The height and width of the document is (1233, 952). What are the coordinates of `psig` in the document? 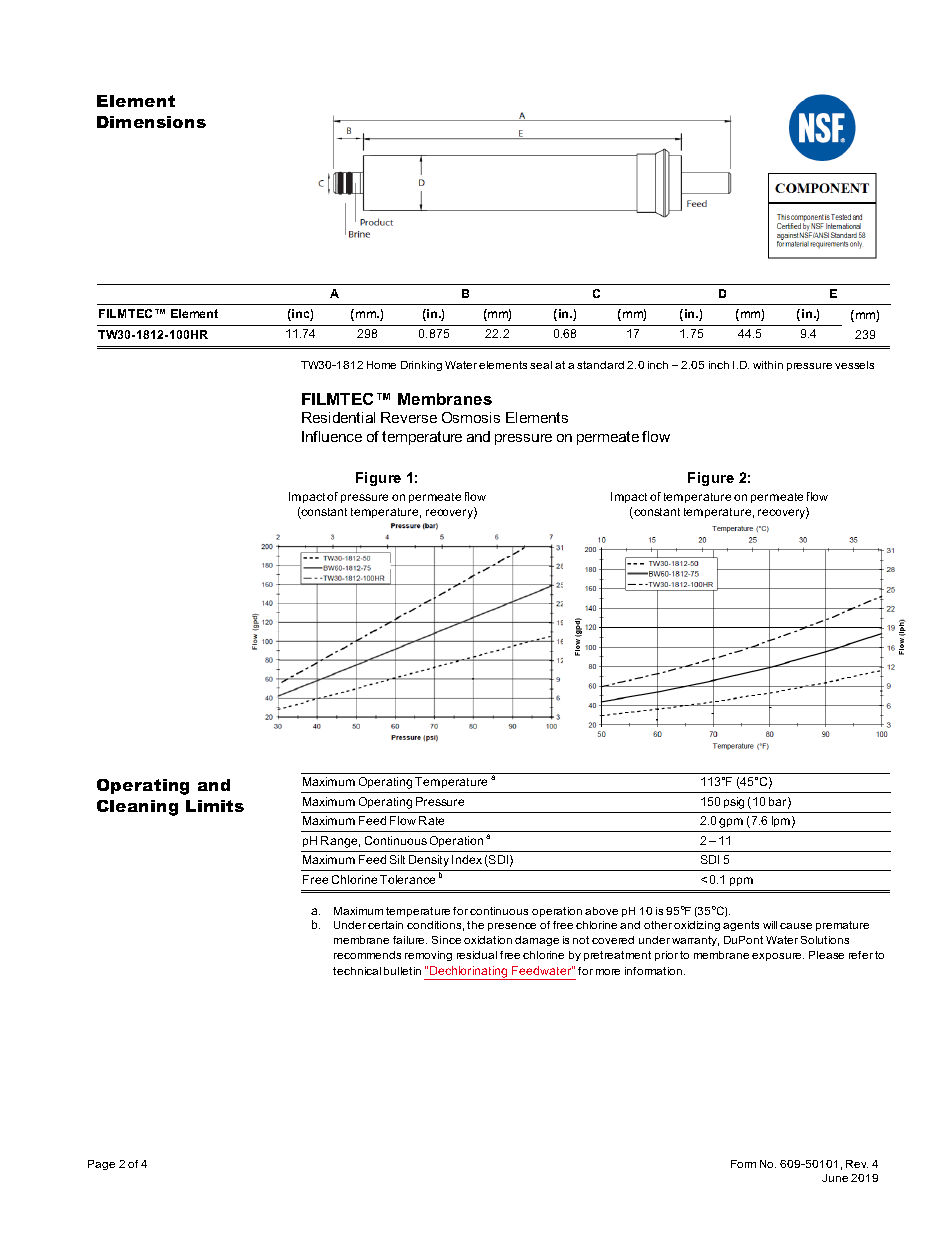 It's located at (734, 803).
